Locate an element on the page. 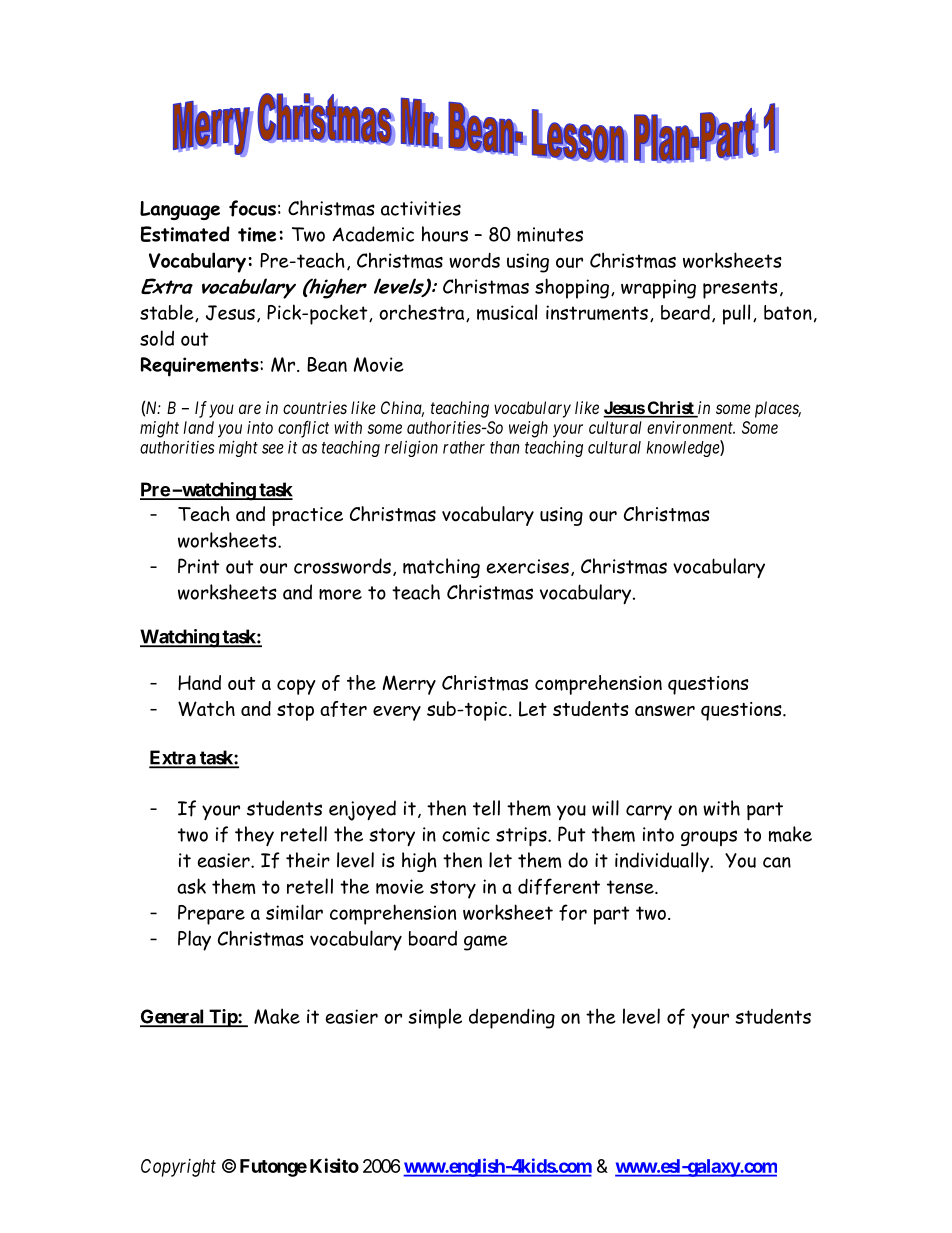 This document has height=1233, width=952. answer is located at coordinates (665, 710).
